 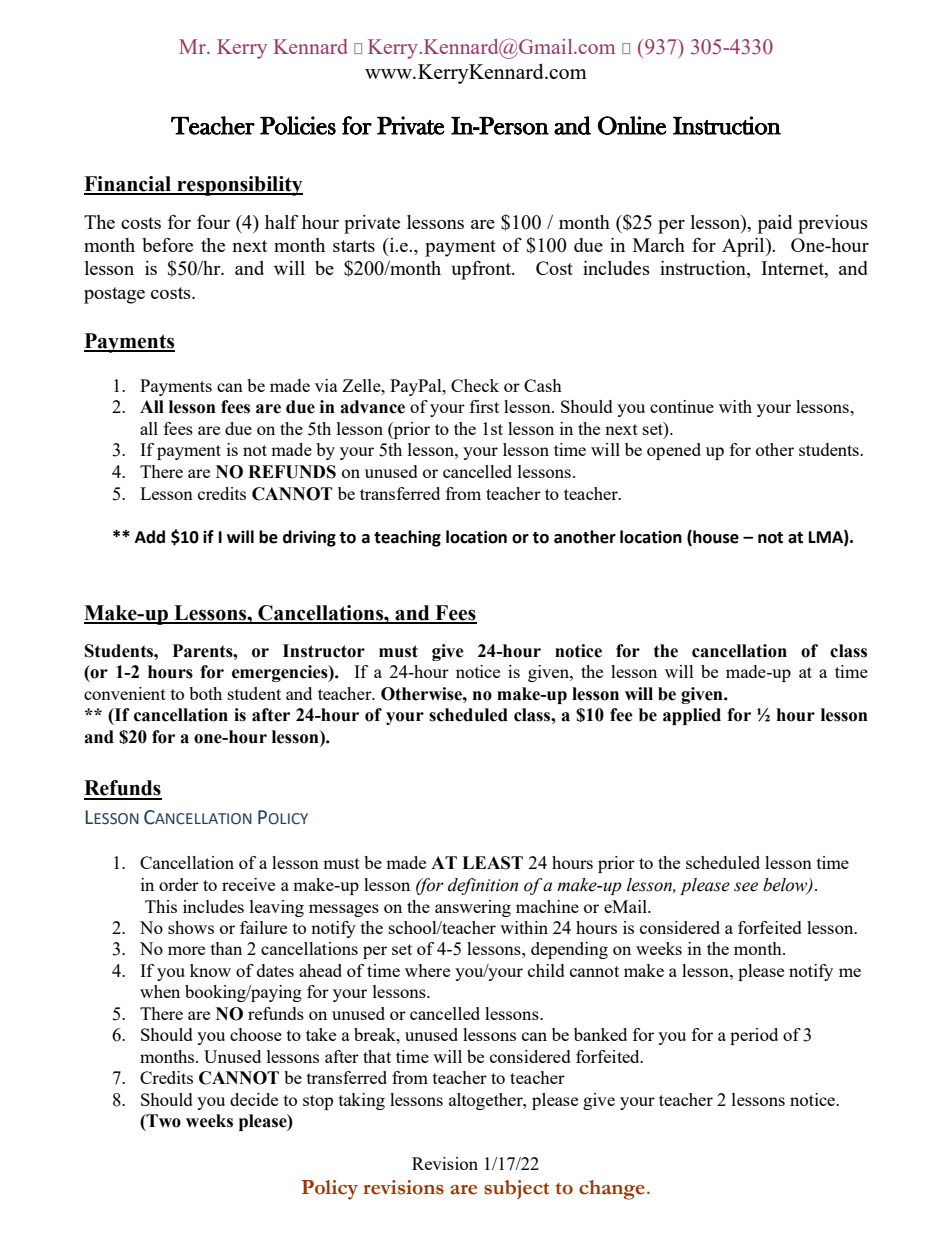 What do you see at coordinates (205, 693) in the document?
I see `both` at bounding box center [205, 693].
